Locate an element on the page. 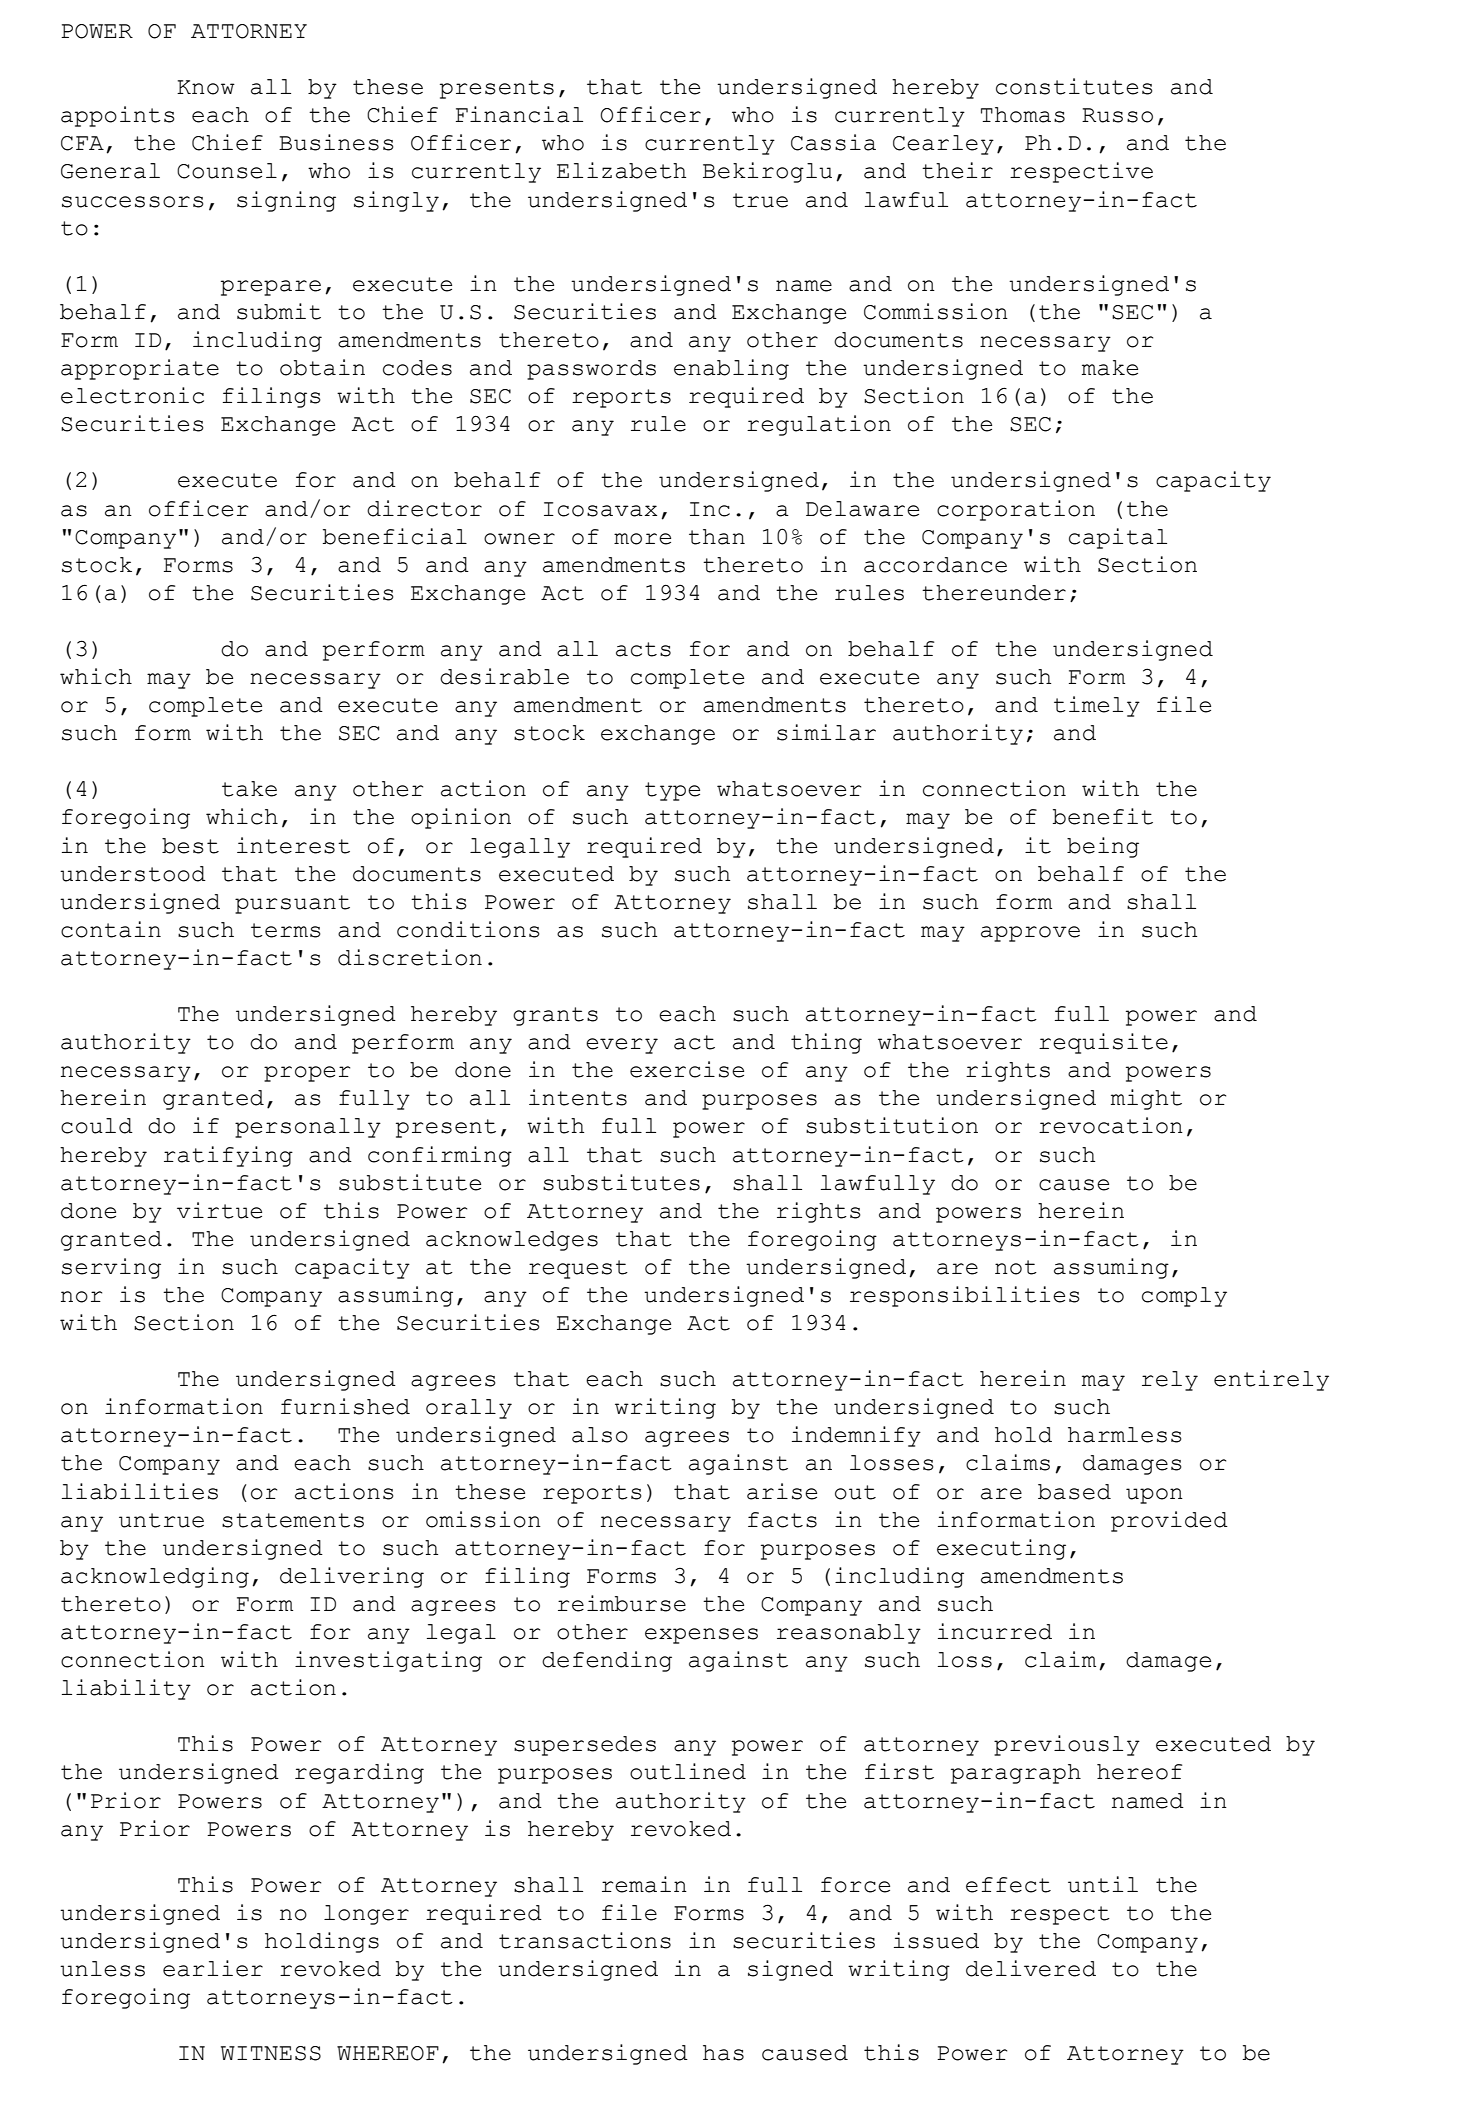 The height and width of the page is (2101, 1484). Thomas is located at coordinates (1023, 115).
